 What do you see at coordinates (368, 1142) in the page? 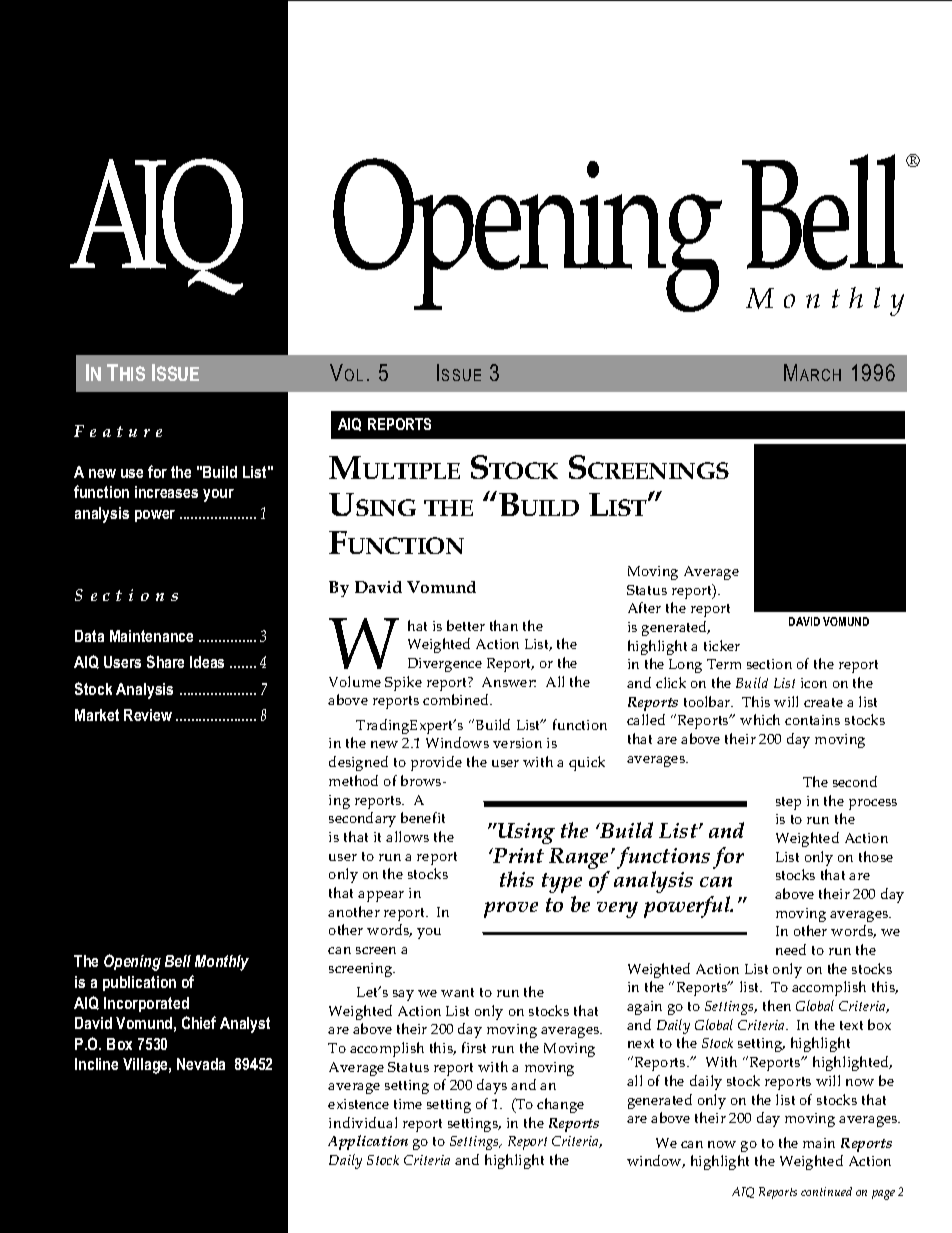
I see `Application` at bounding box center [368, 1142].
